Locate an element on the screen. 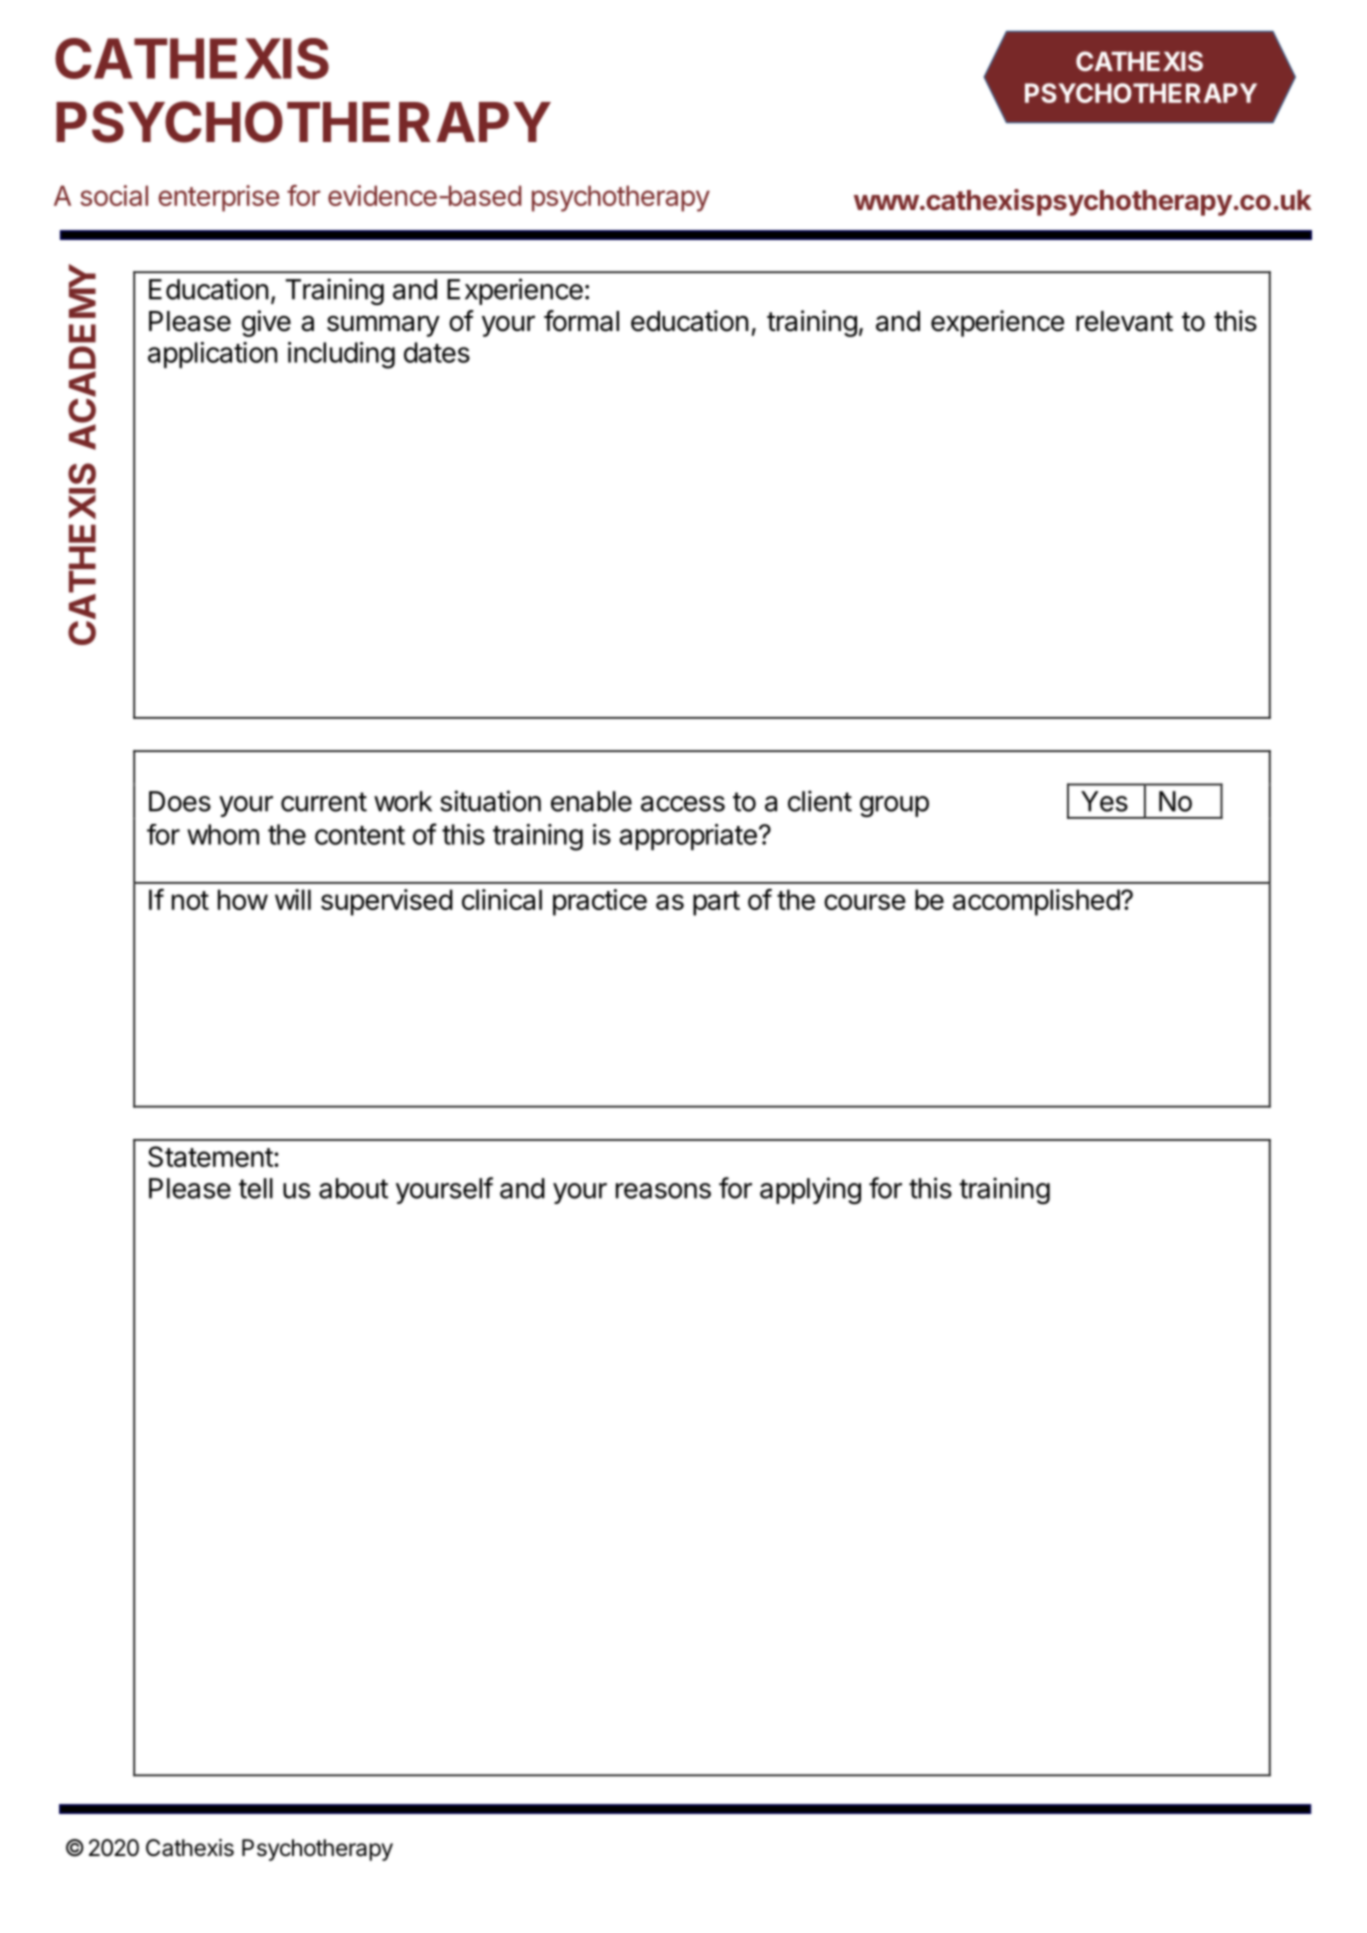 This screenshot has width=1367, height=1933. accomplished is located at coordinates (1036, 902).
